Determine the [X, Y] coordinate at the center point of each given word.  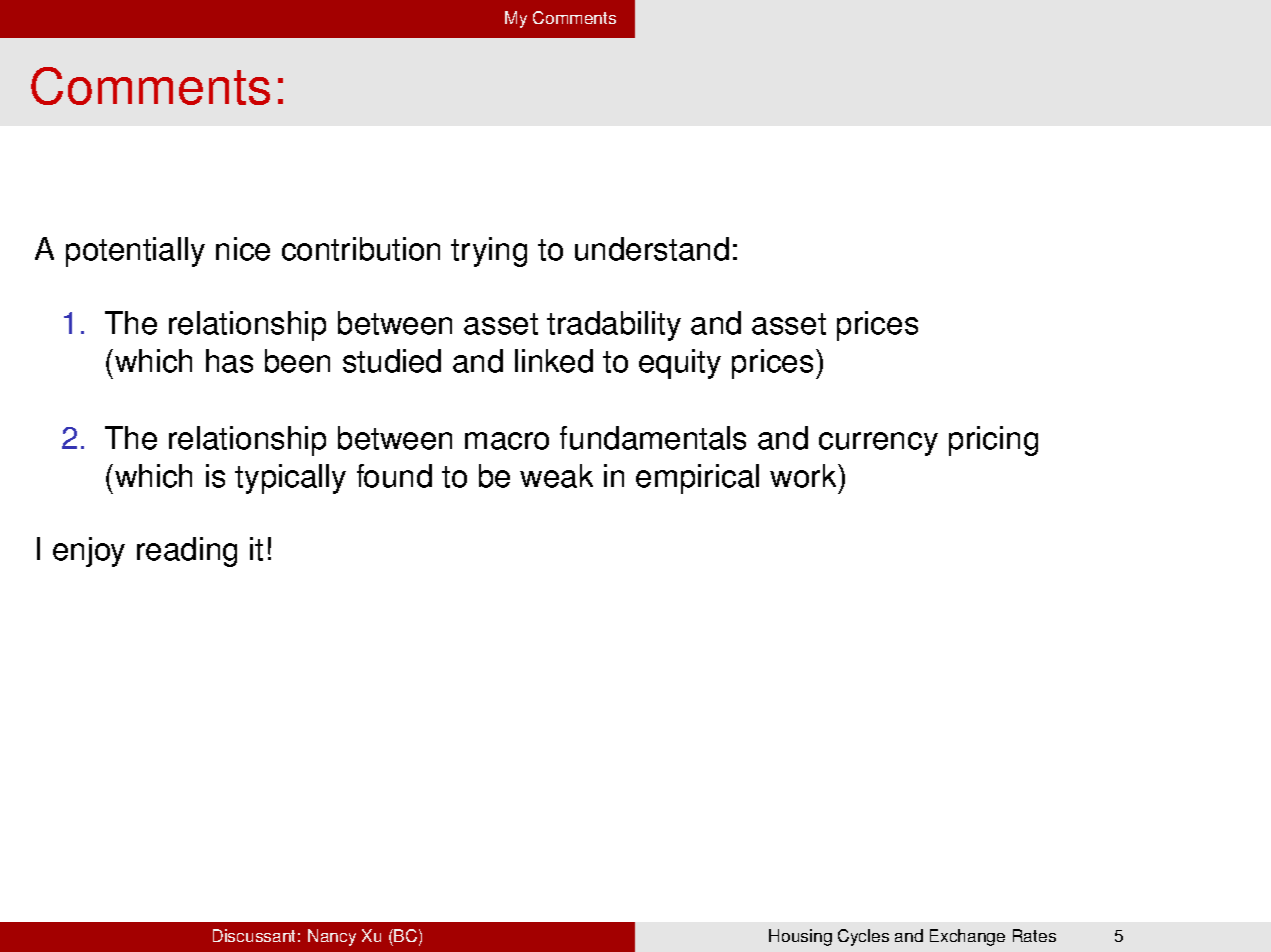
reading [187, 552]
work [805, 476]
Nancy [332, 937]
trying [489, 252]
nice [243, 249]
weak [556, 476]
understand [652, 249]
